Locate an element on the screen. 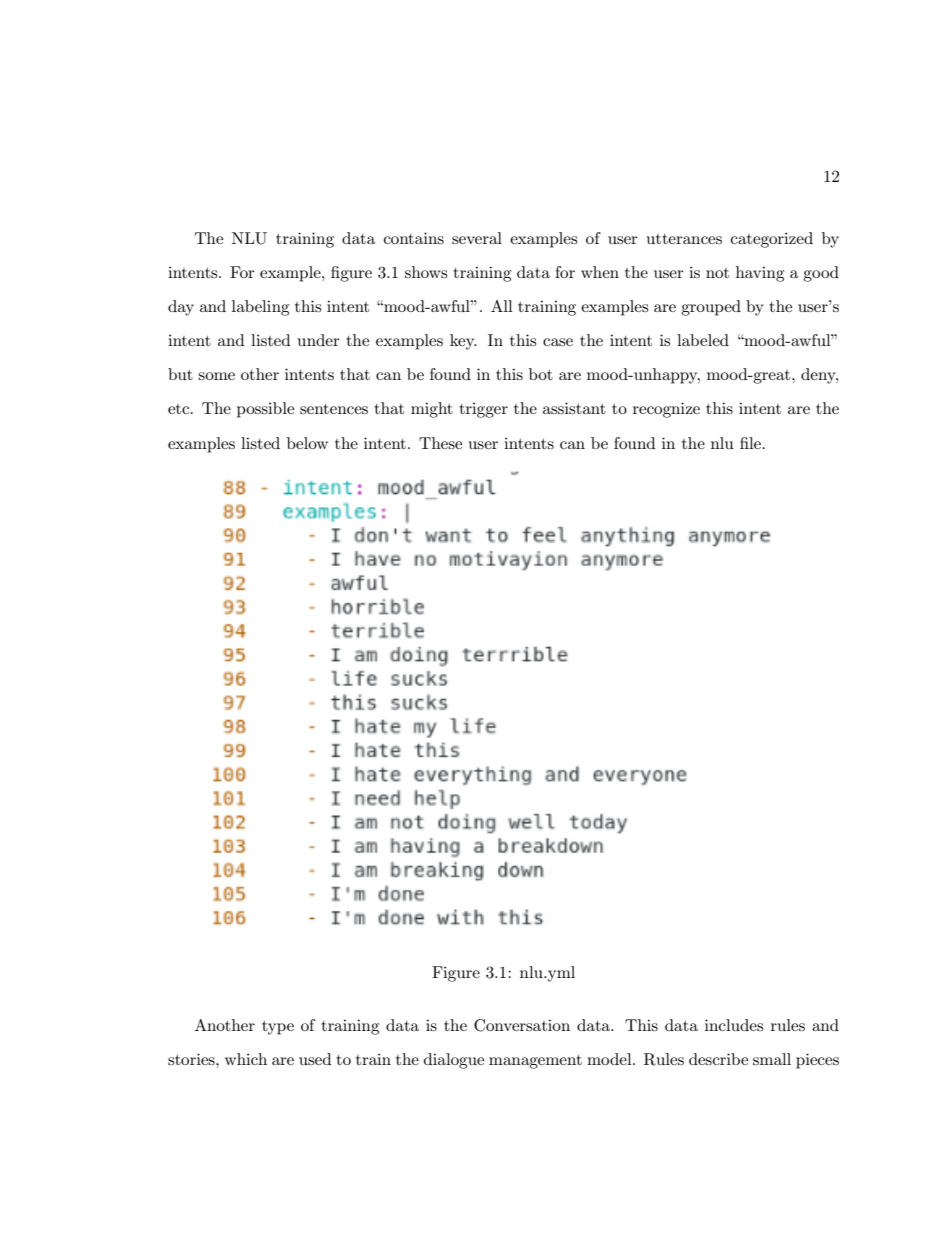 The image size is (952, 1233). Conversation is located at coordinates (522, 1025).
